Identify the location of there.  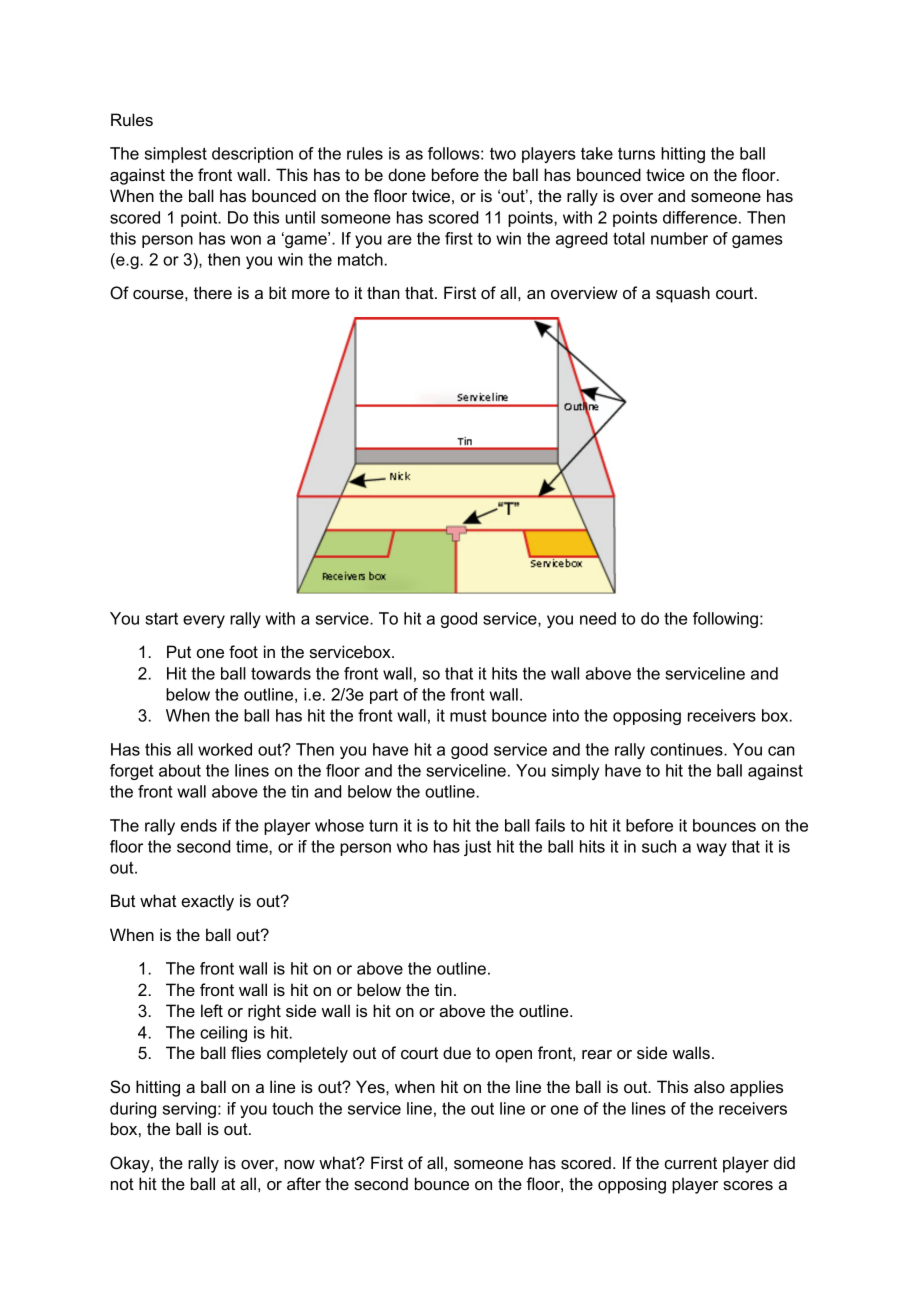
(213, 292).
